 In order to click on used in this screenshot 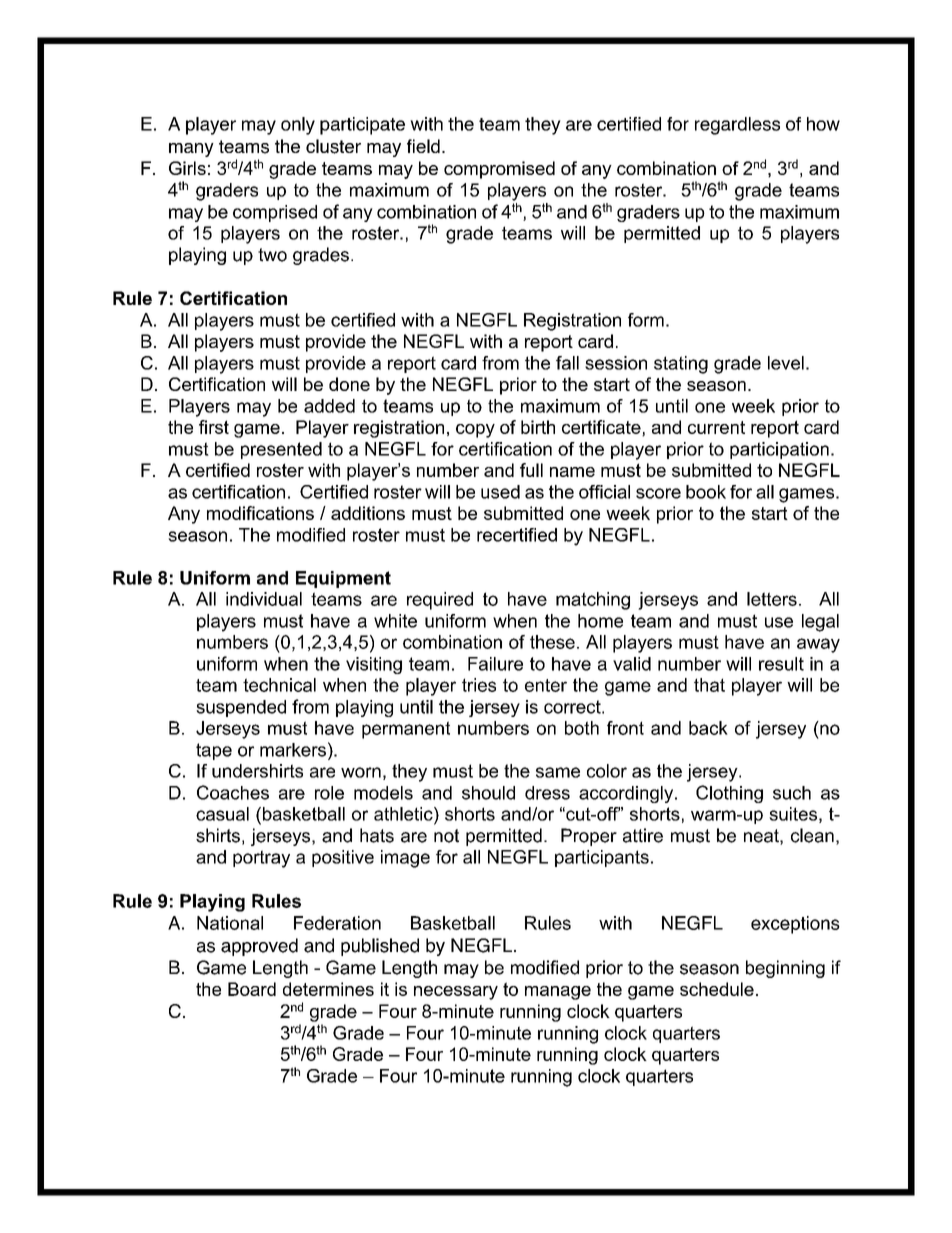, I will do `click(500, 492)`.
